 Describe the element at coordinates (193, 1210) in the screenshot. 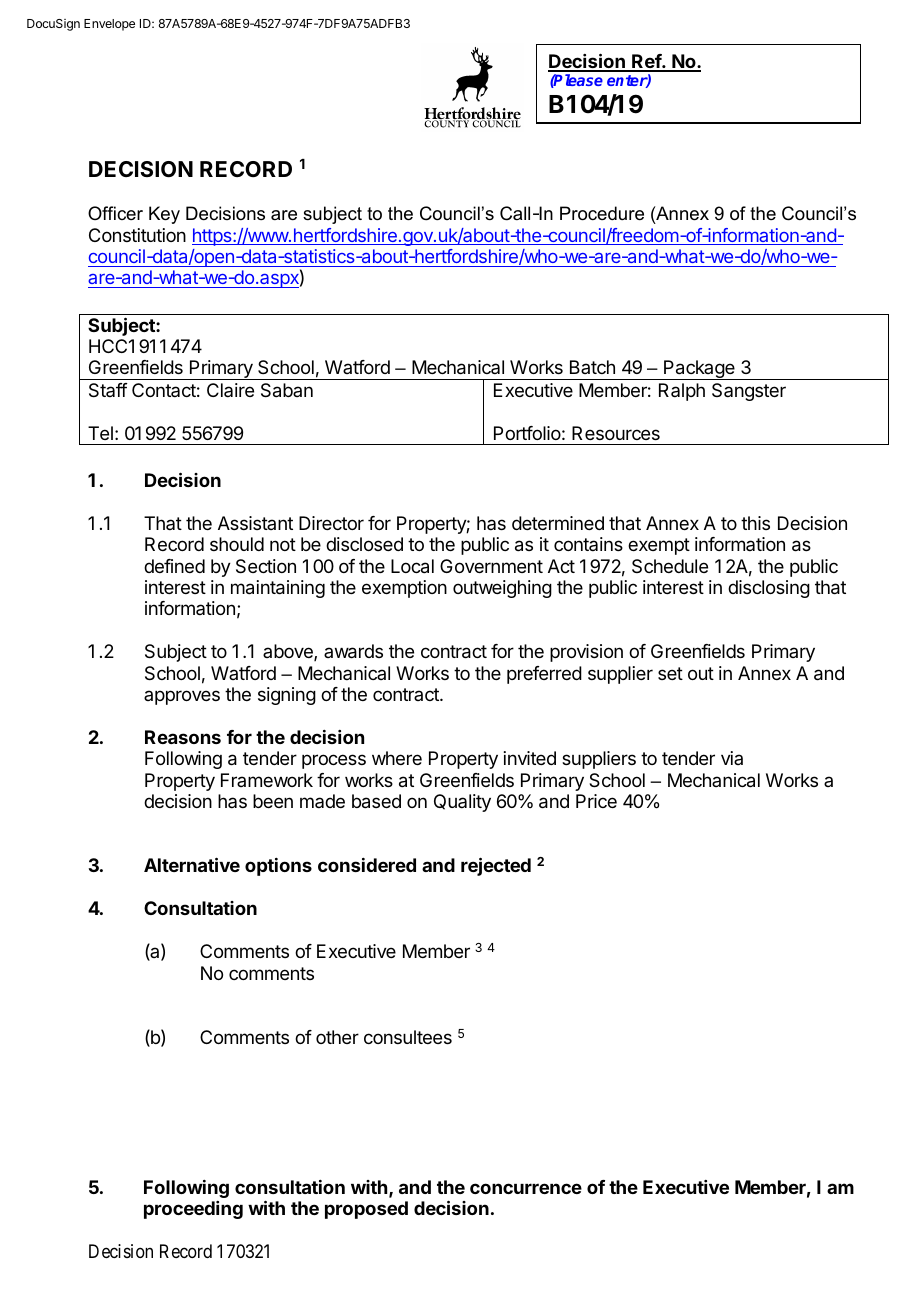

I see `proceeding` at that location.
